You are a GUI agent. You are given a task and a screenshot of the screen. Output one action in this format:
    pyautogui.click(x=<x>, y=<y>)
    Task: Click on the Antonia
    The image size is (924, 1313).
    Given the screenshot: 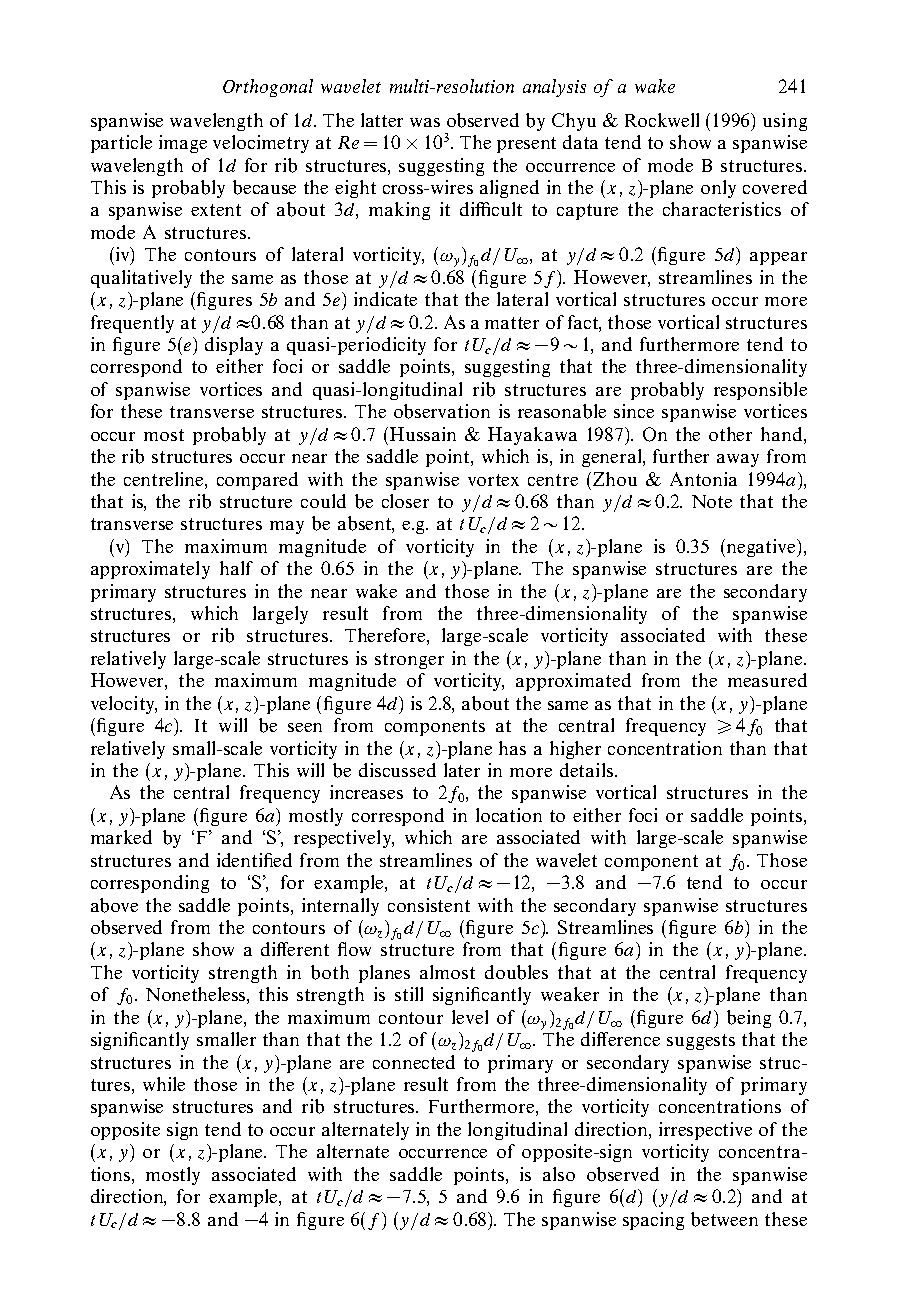 What is the action you would take?
    pyautogui.click(x=703, y=479)
